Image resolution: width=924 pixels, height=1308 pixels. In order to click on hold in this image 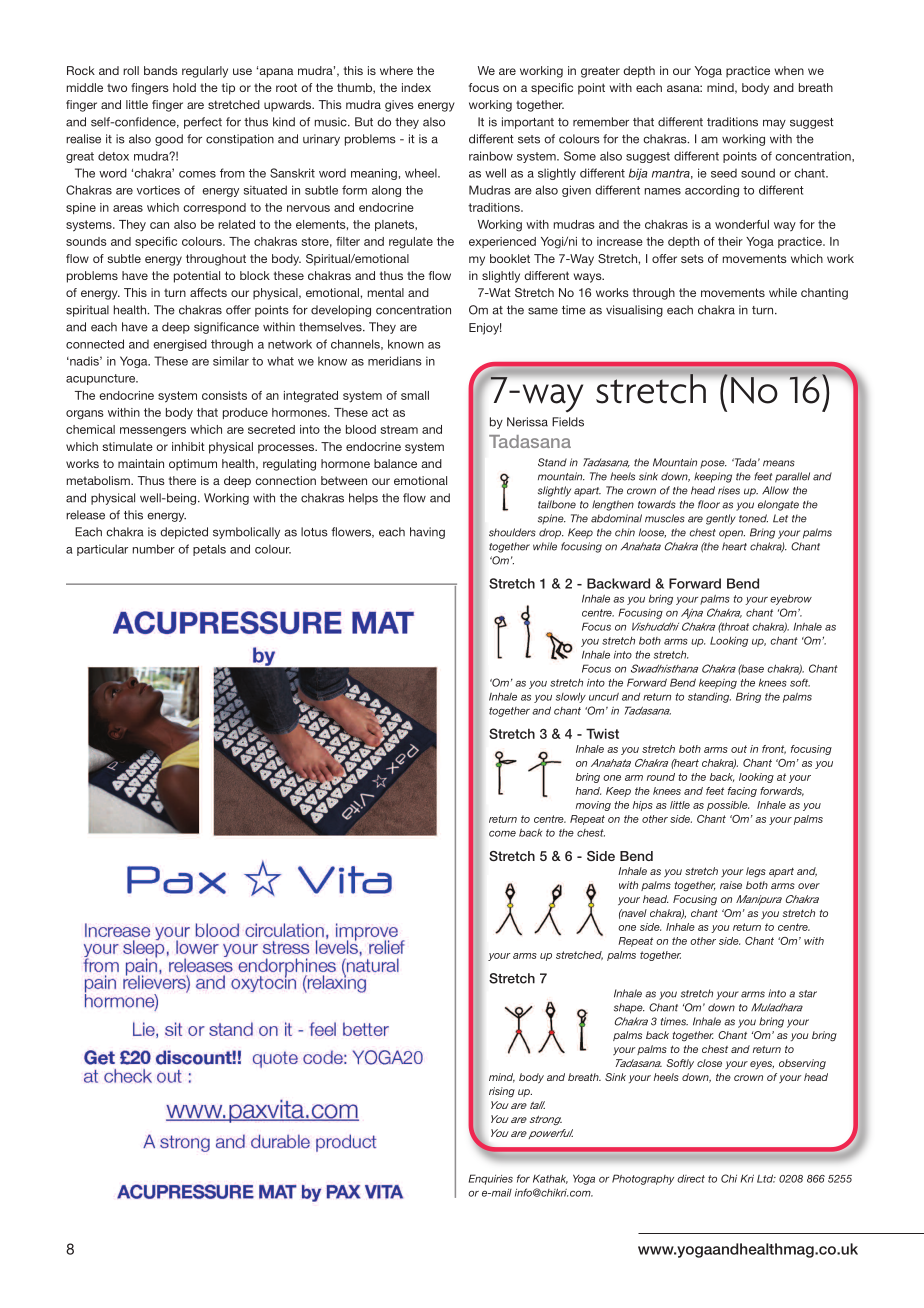, I will do `click(184, 87)`.
